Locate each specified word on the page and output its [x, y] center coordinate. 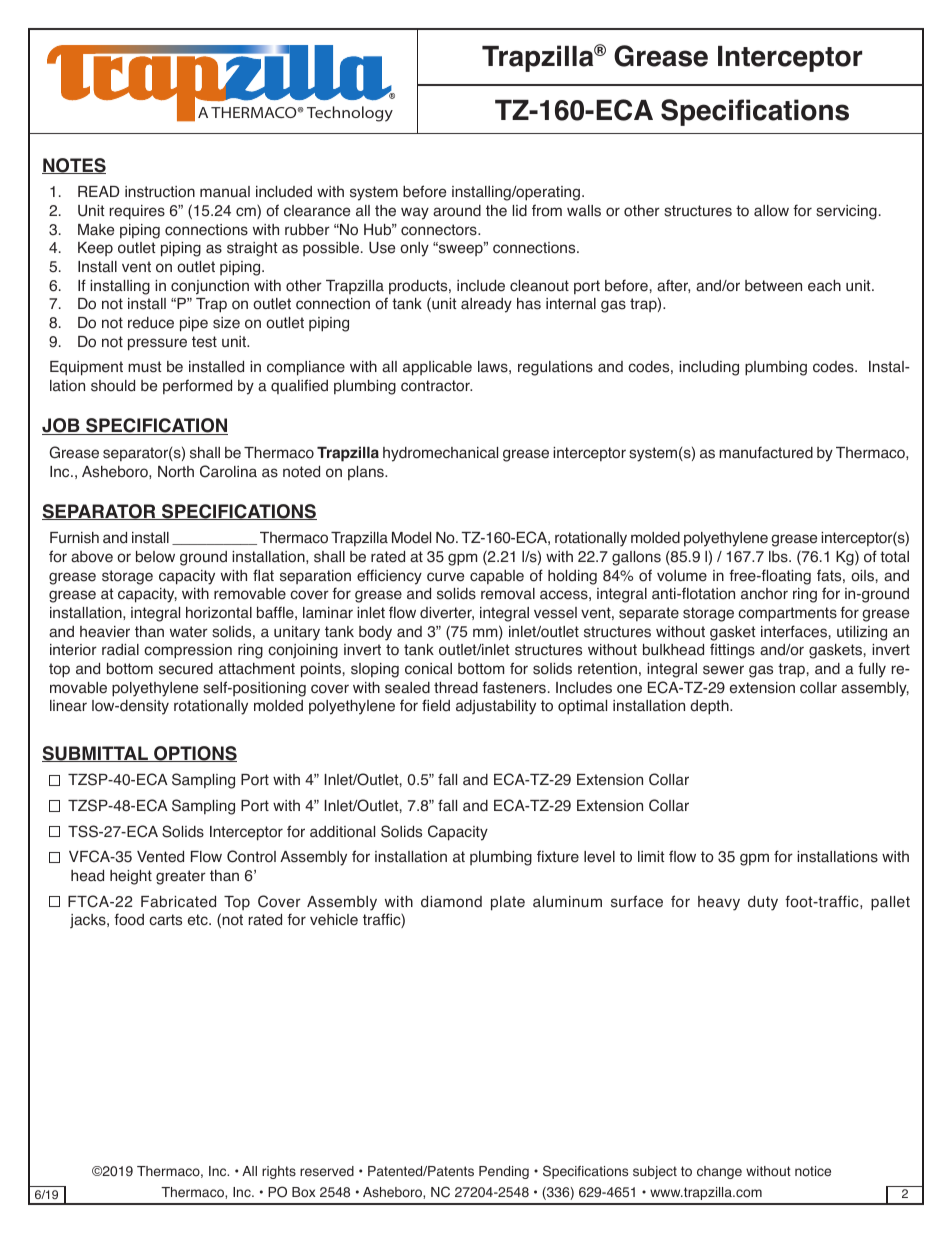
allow [771, 211]
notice [813, 1171]
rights [279, 1172]
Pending [504, 1172]
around [457, 211]
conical [428, 669]
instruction [160, 192]
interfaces [794, 631]
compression [188, 651]
